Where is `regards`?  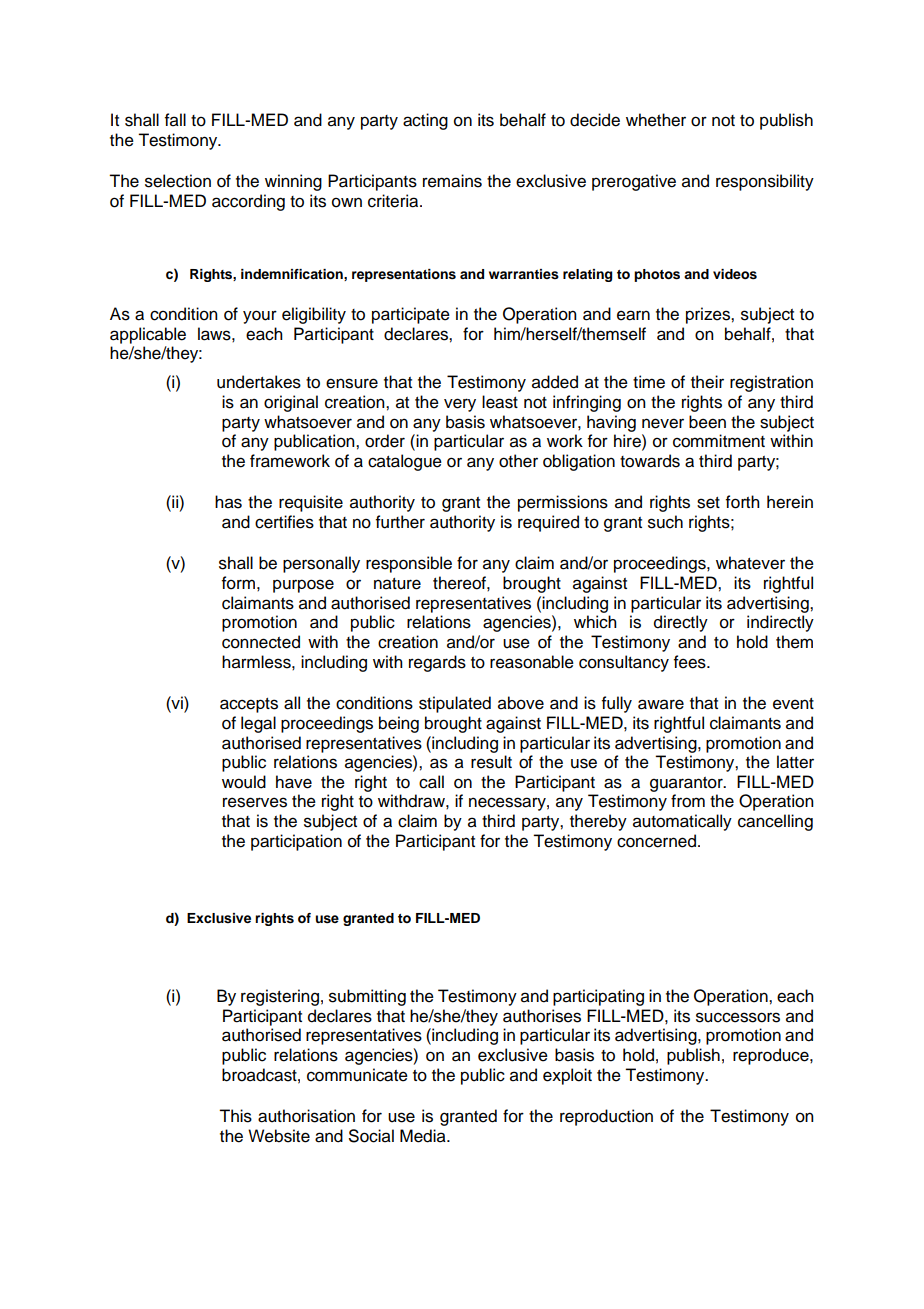
regards is located at coordinates (437, 663).
